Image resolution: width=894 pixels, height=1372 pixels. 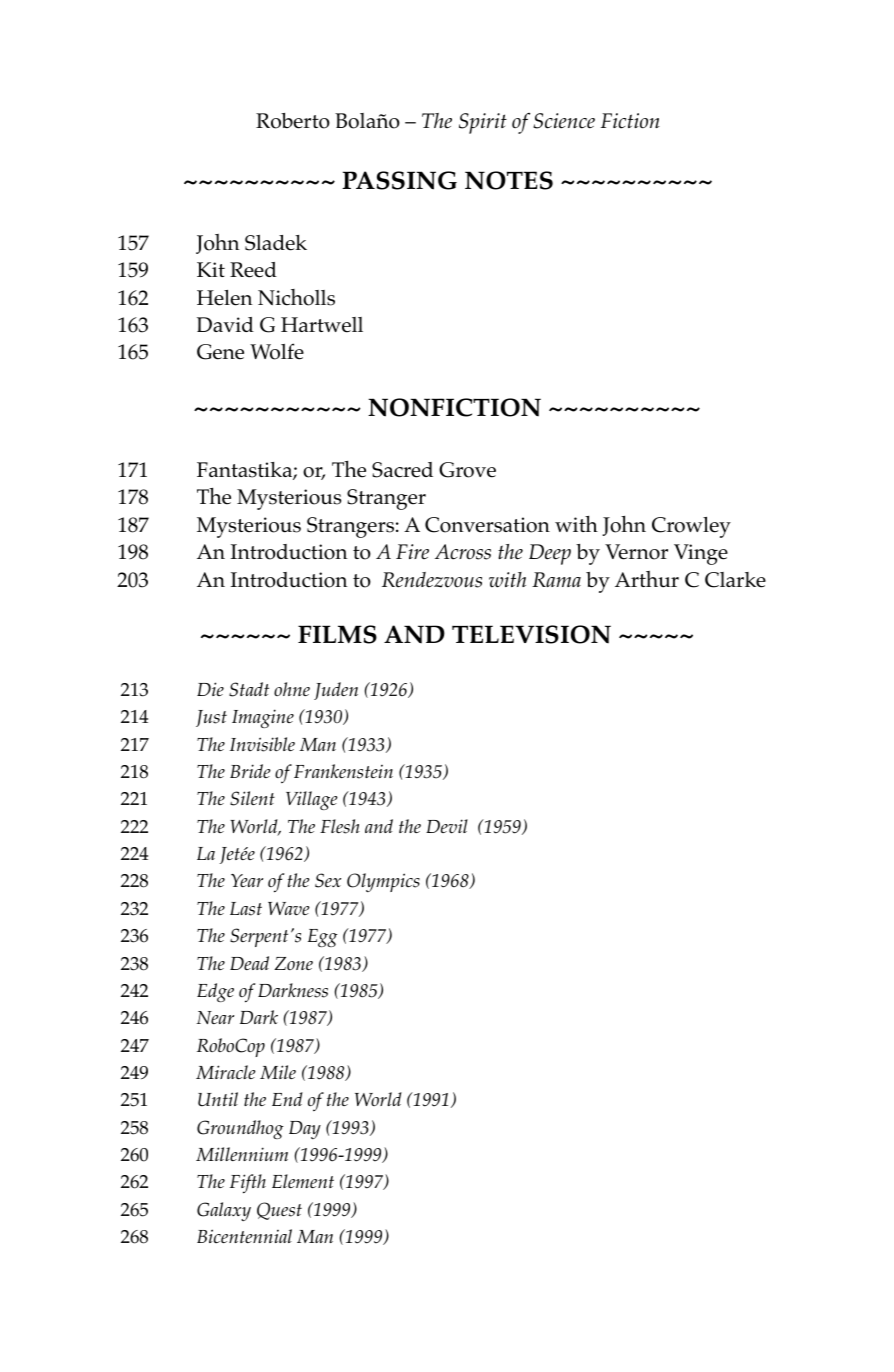 What do you see at coordinates (292, 689) in the screenshot?
I see `ohne` at bounding box center [292, 689].
